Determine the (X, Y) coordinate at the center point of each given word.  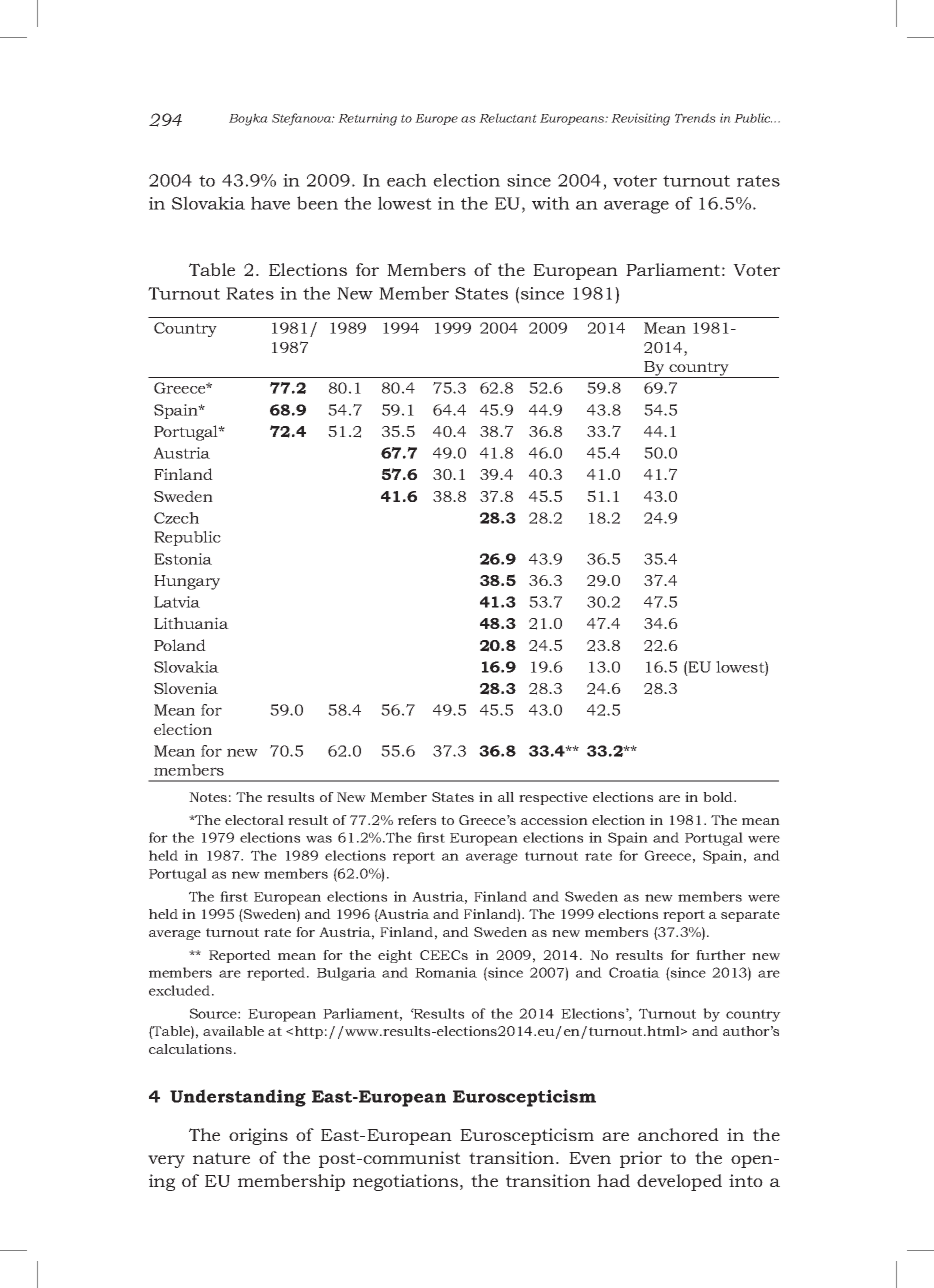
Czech (176, 518)
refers (417, 820)
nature (221, 1158)
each (407, 180)
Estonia (183, 559)
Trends (695, 118)
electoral (254, 820)
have (270, 203)
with (551, 203)
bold (719, 797)
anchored (678, 1134)
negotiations (407, 1182)
